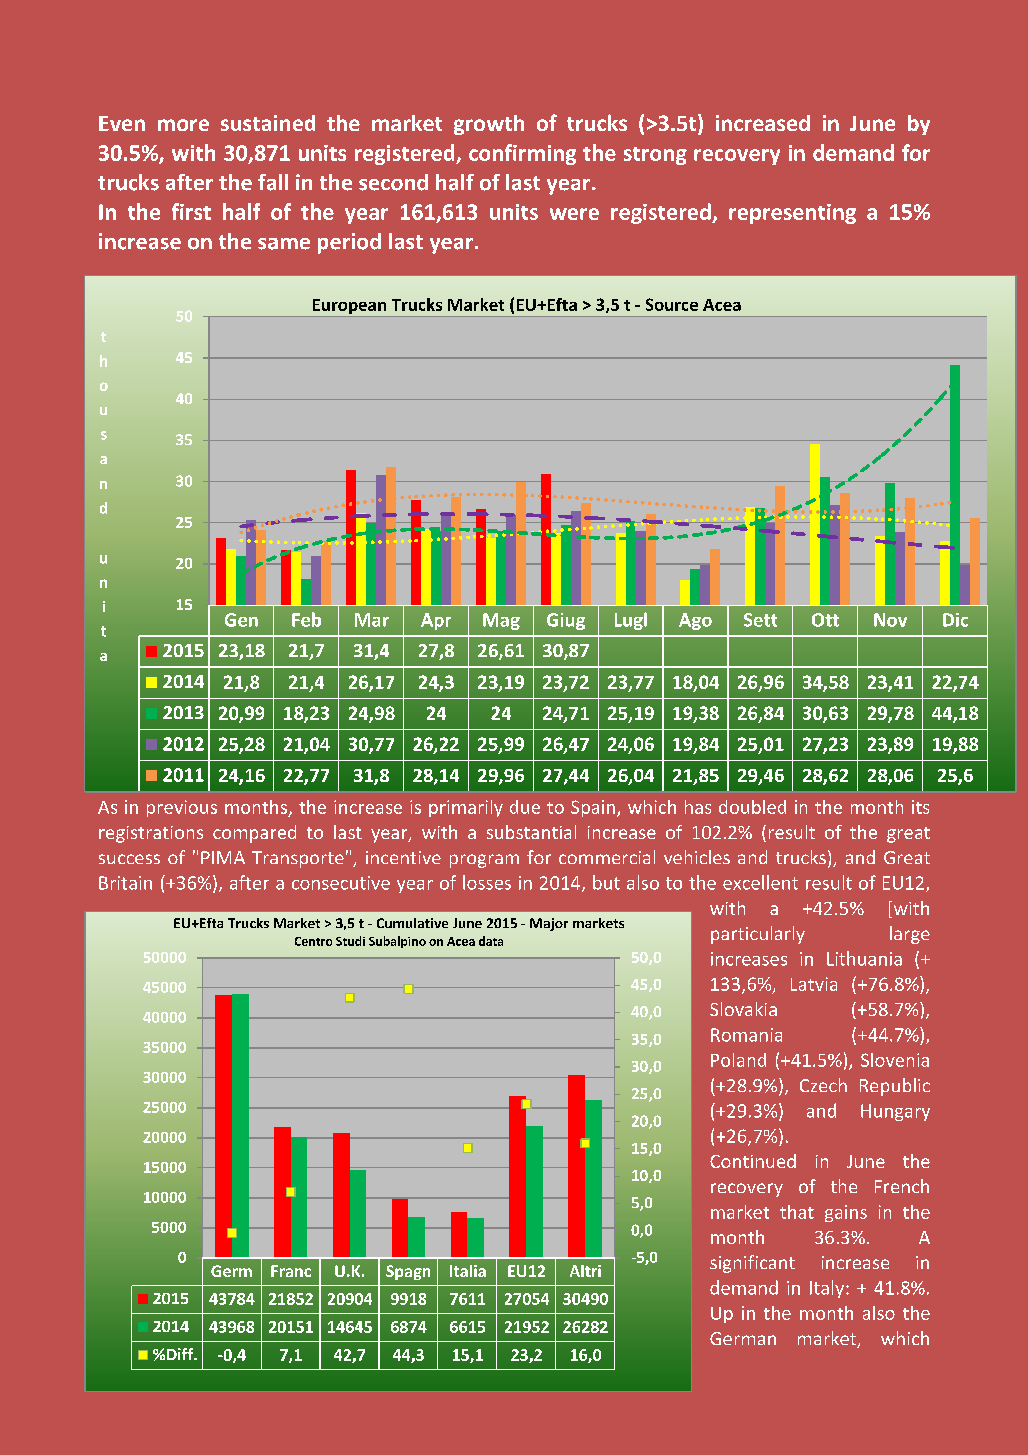 The image size is (1028, 1455). I want to click on Altri, so click(585, 1271).
